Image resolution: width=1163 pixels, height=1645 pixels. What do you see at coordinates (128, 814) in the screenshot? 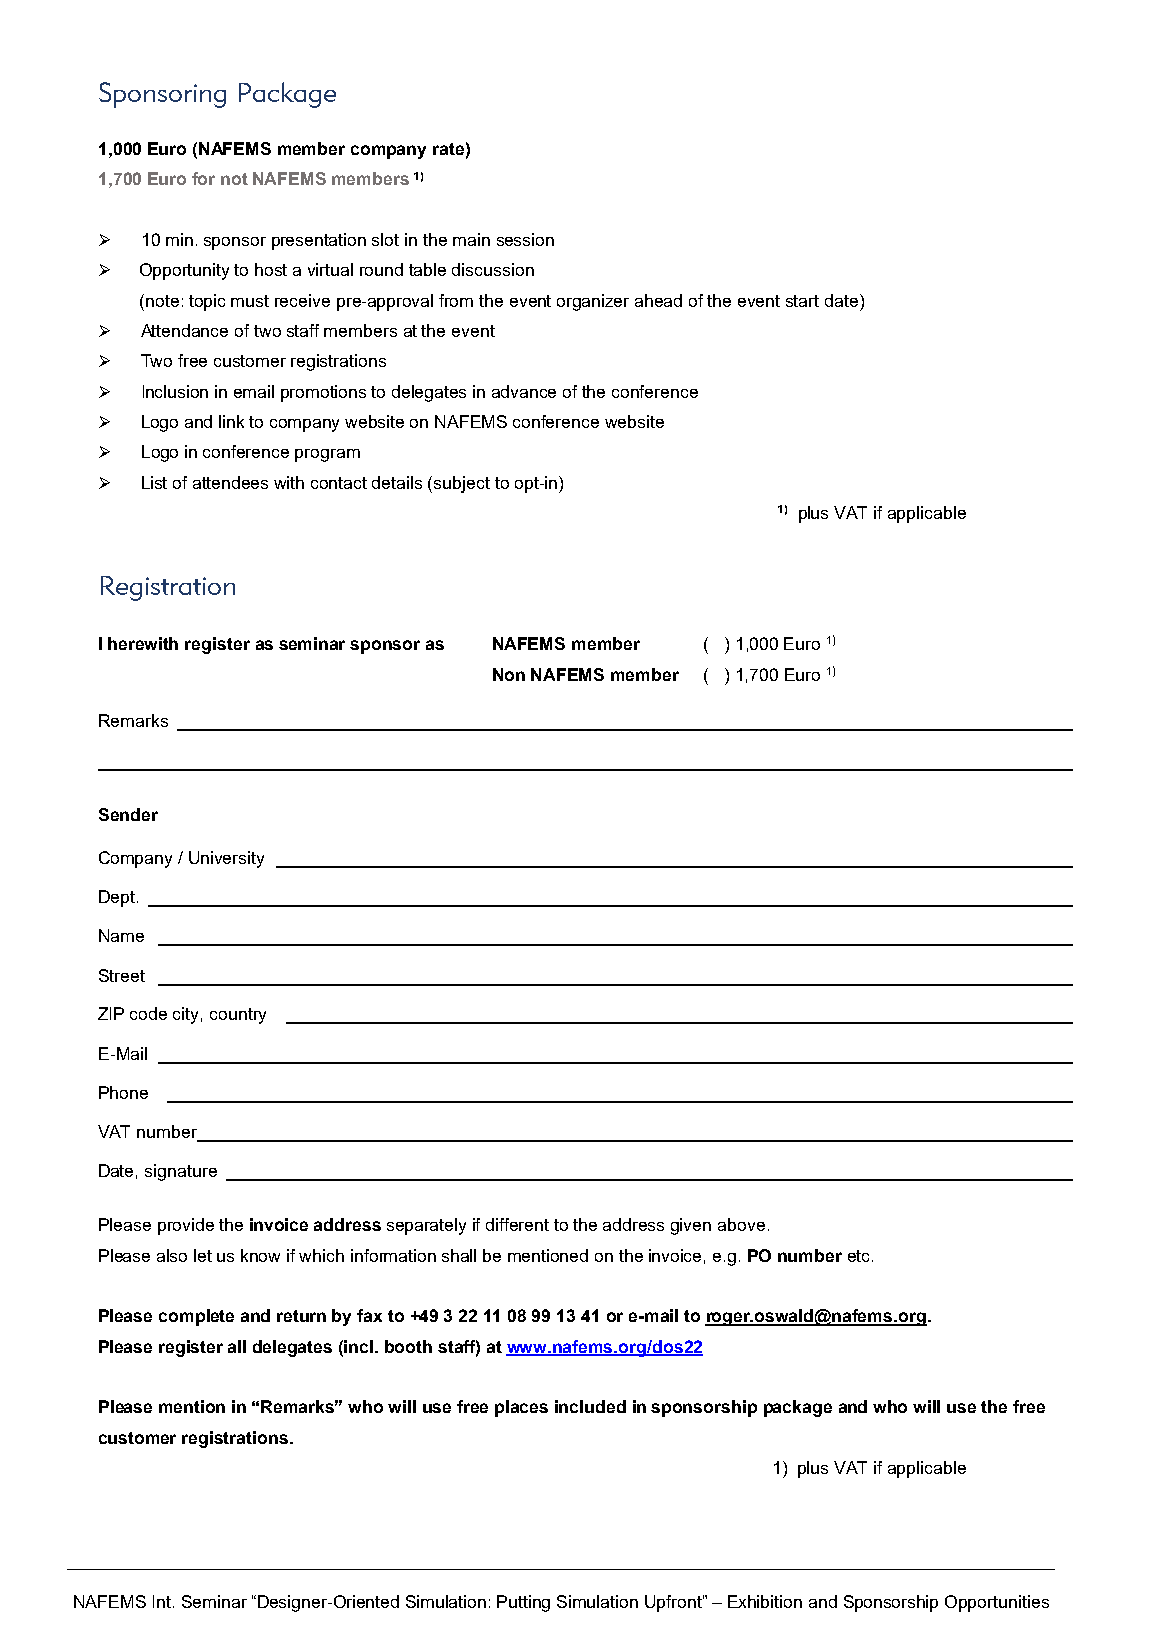
I see `Sender` at bounding box center [128, 814].
